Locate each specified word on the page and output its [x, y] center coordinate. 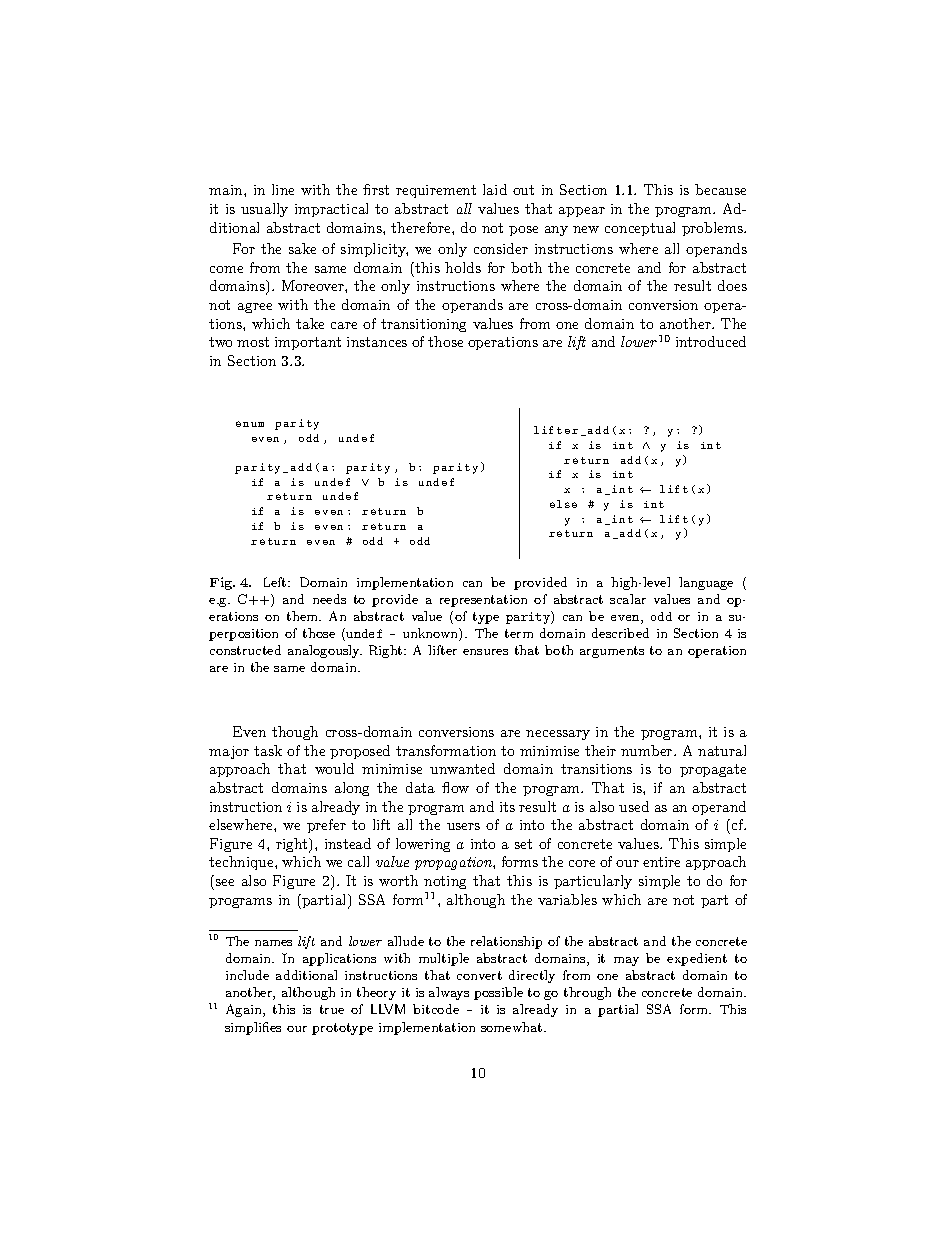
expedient [697, 959]
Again [245, 1010]
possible [498, 993]
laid [495, 189]
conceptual [640, 229]
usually [264, 210]
